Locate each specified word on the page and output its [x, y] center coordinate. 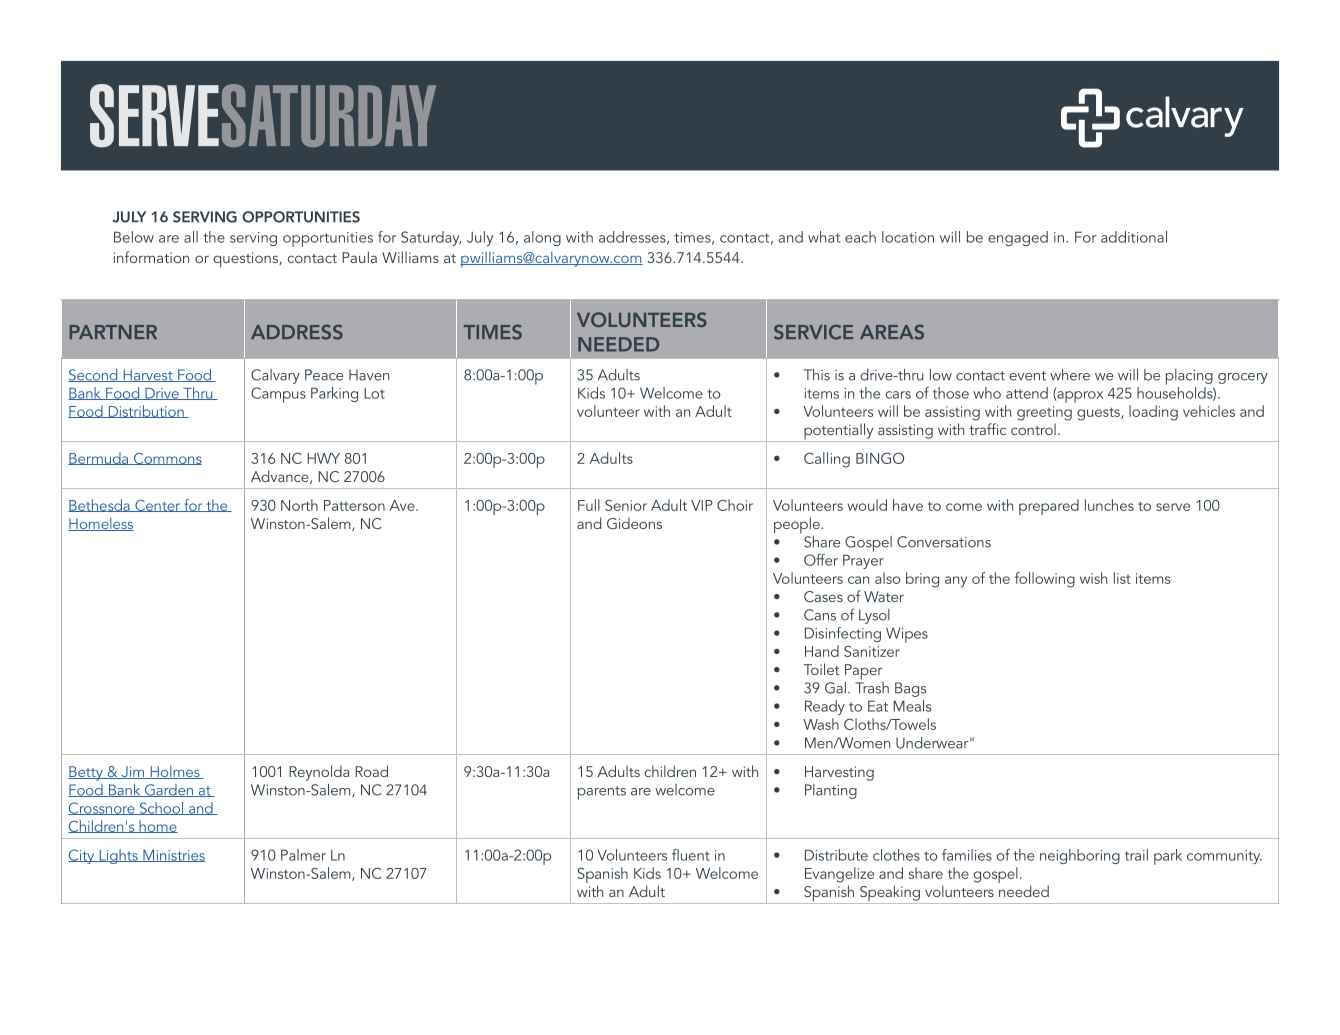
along [542, 238]
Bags [910, 689]
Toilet [822, 669]
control [1033, 429]
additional [1134, 237]
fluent [691, 855]
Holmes [175, 772]
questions [246, 260]
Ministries [173, 856]
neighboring [1080, 856]
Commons [166, 459]
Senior [626, 505]
